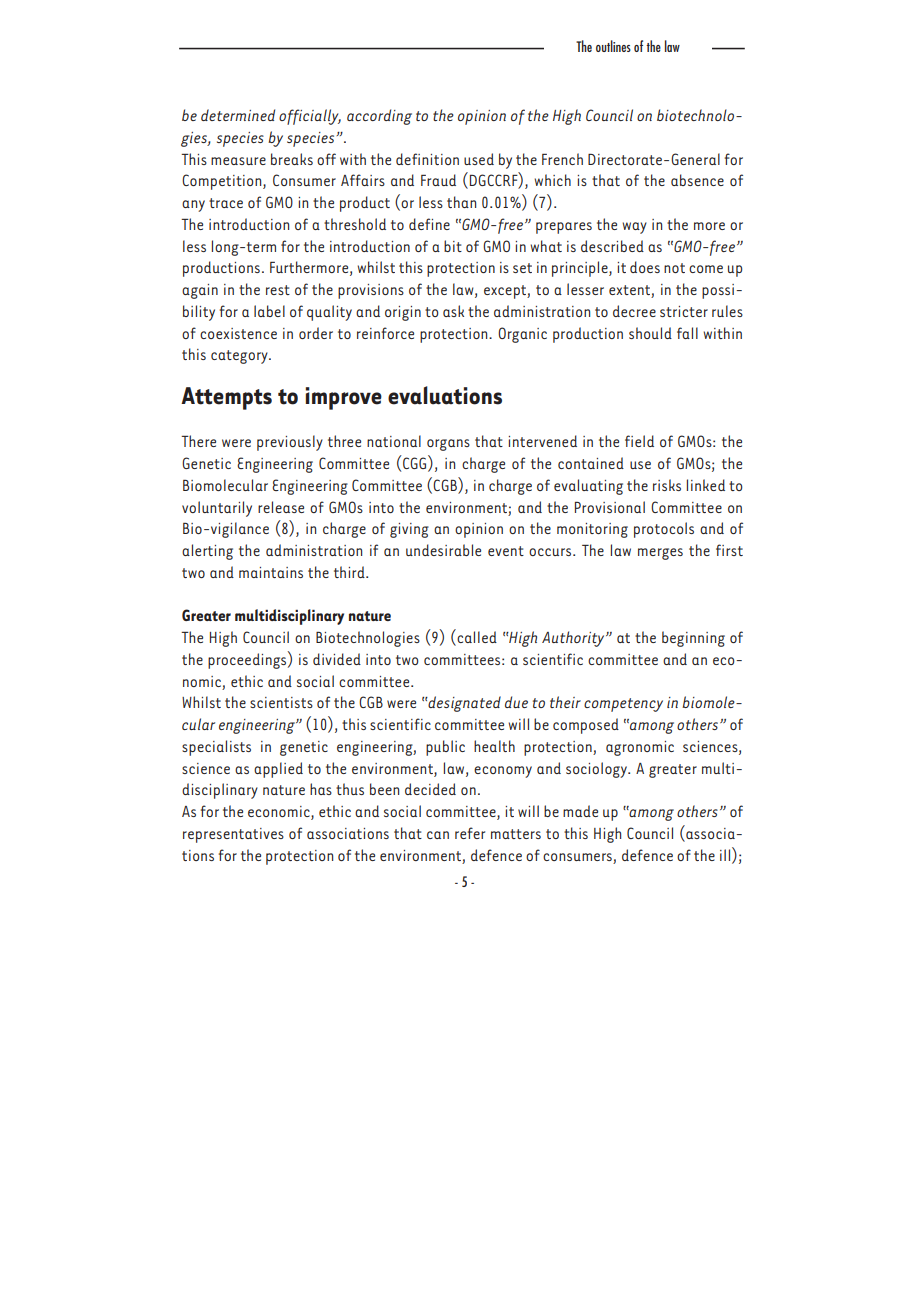 The image size is (924, 1308). I want to click on field, so click(639, 441).
